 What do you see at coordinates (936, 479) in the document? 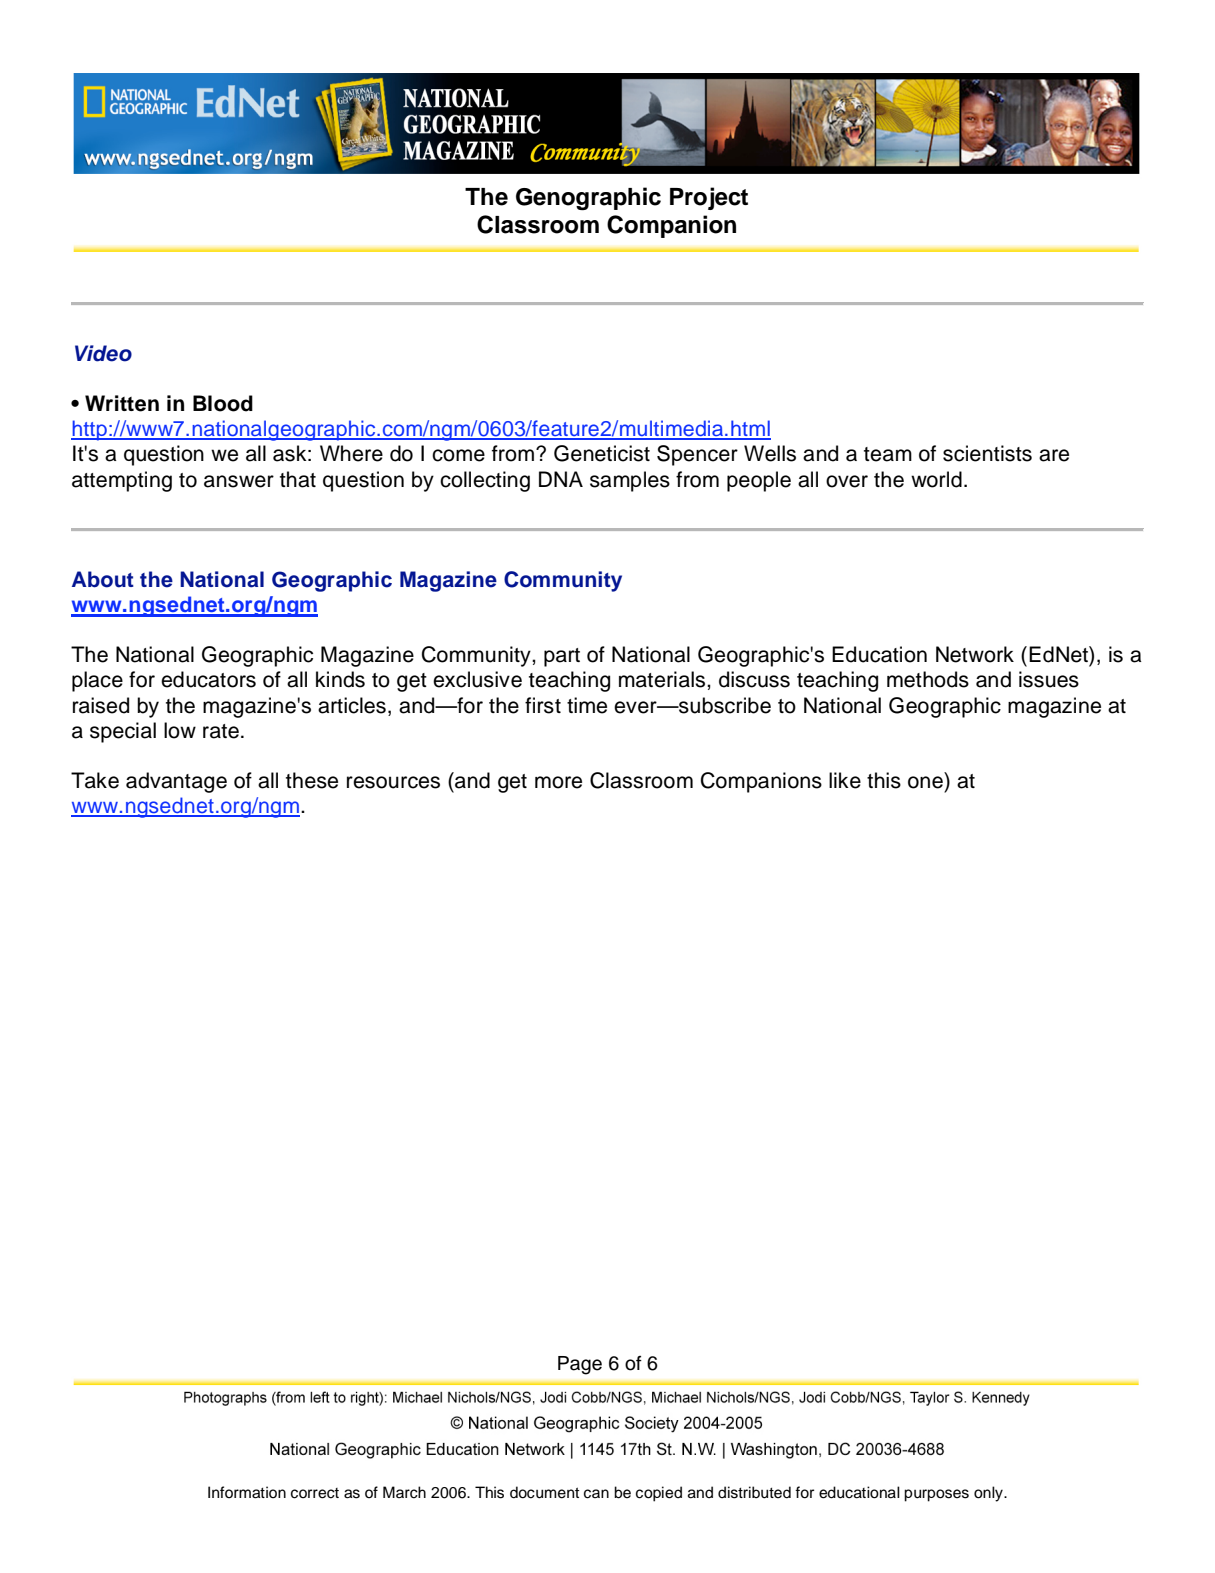
I see `world` at bounding box center [936, 479].
